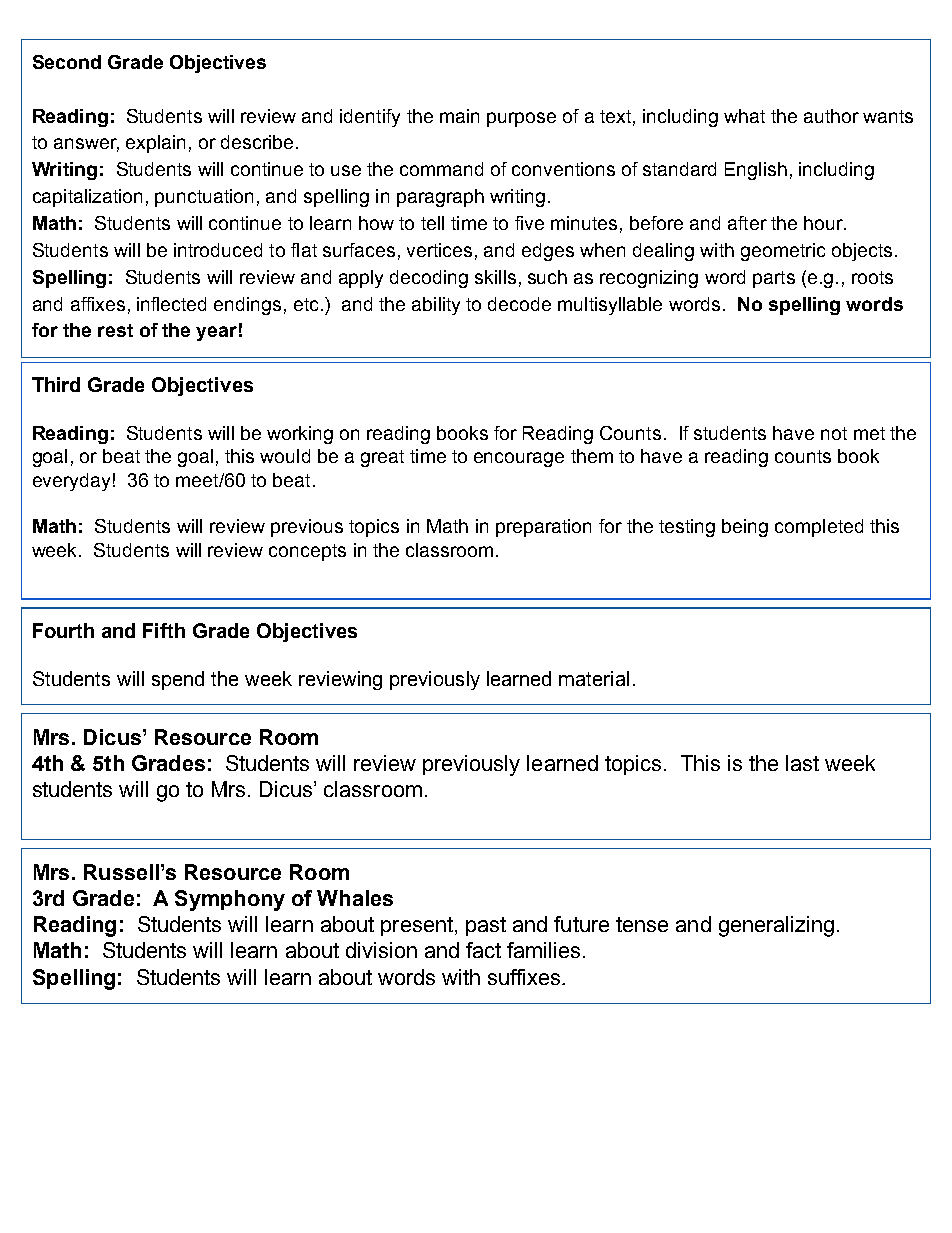 This document has height=1233, width=952. What do you see at coordinates (483, 950) in the document?
I see `fact` at bounding box center [483, 950].
